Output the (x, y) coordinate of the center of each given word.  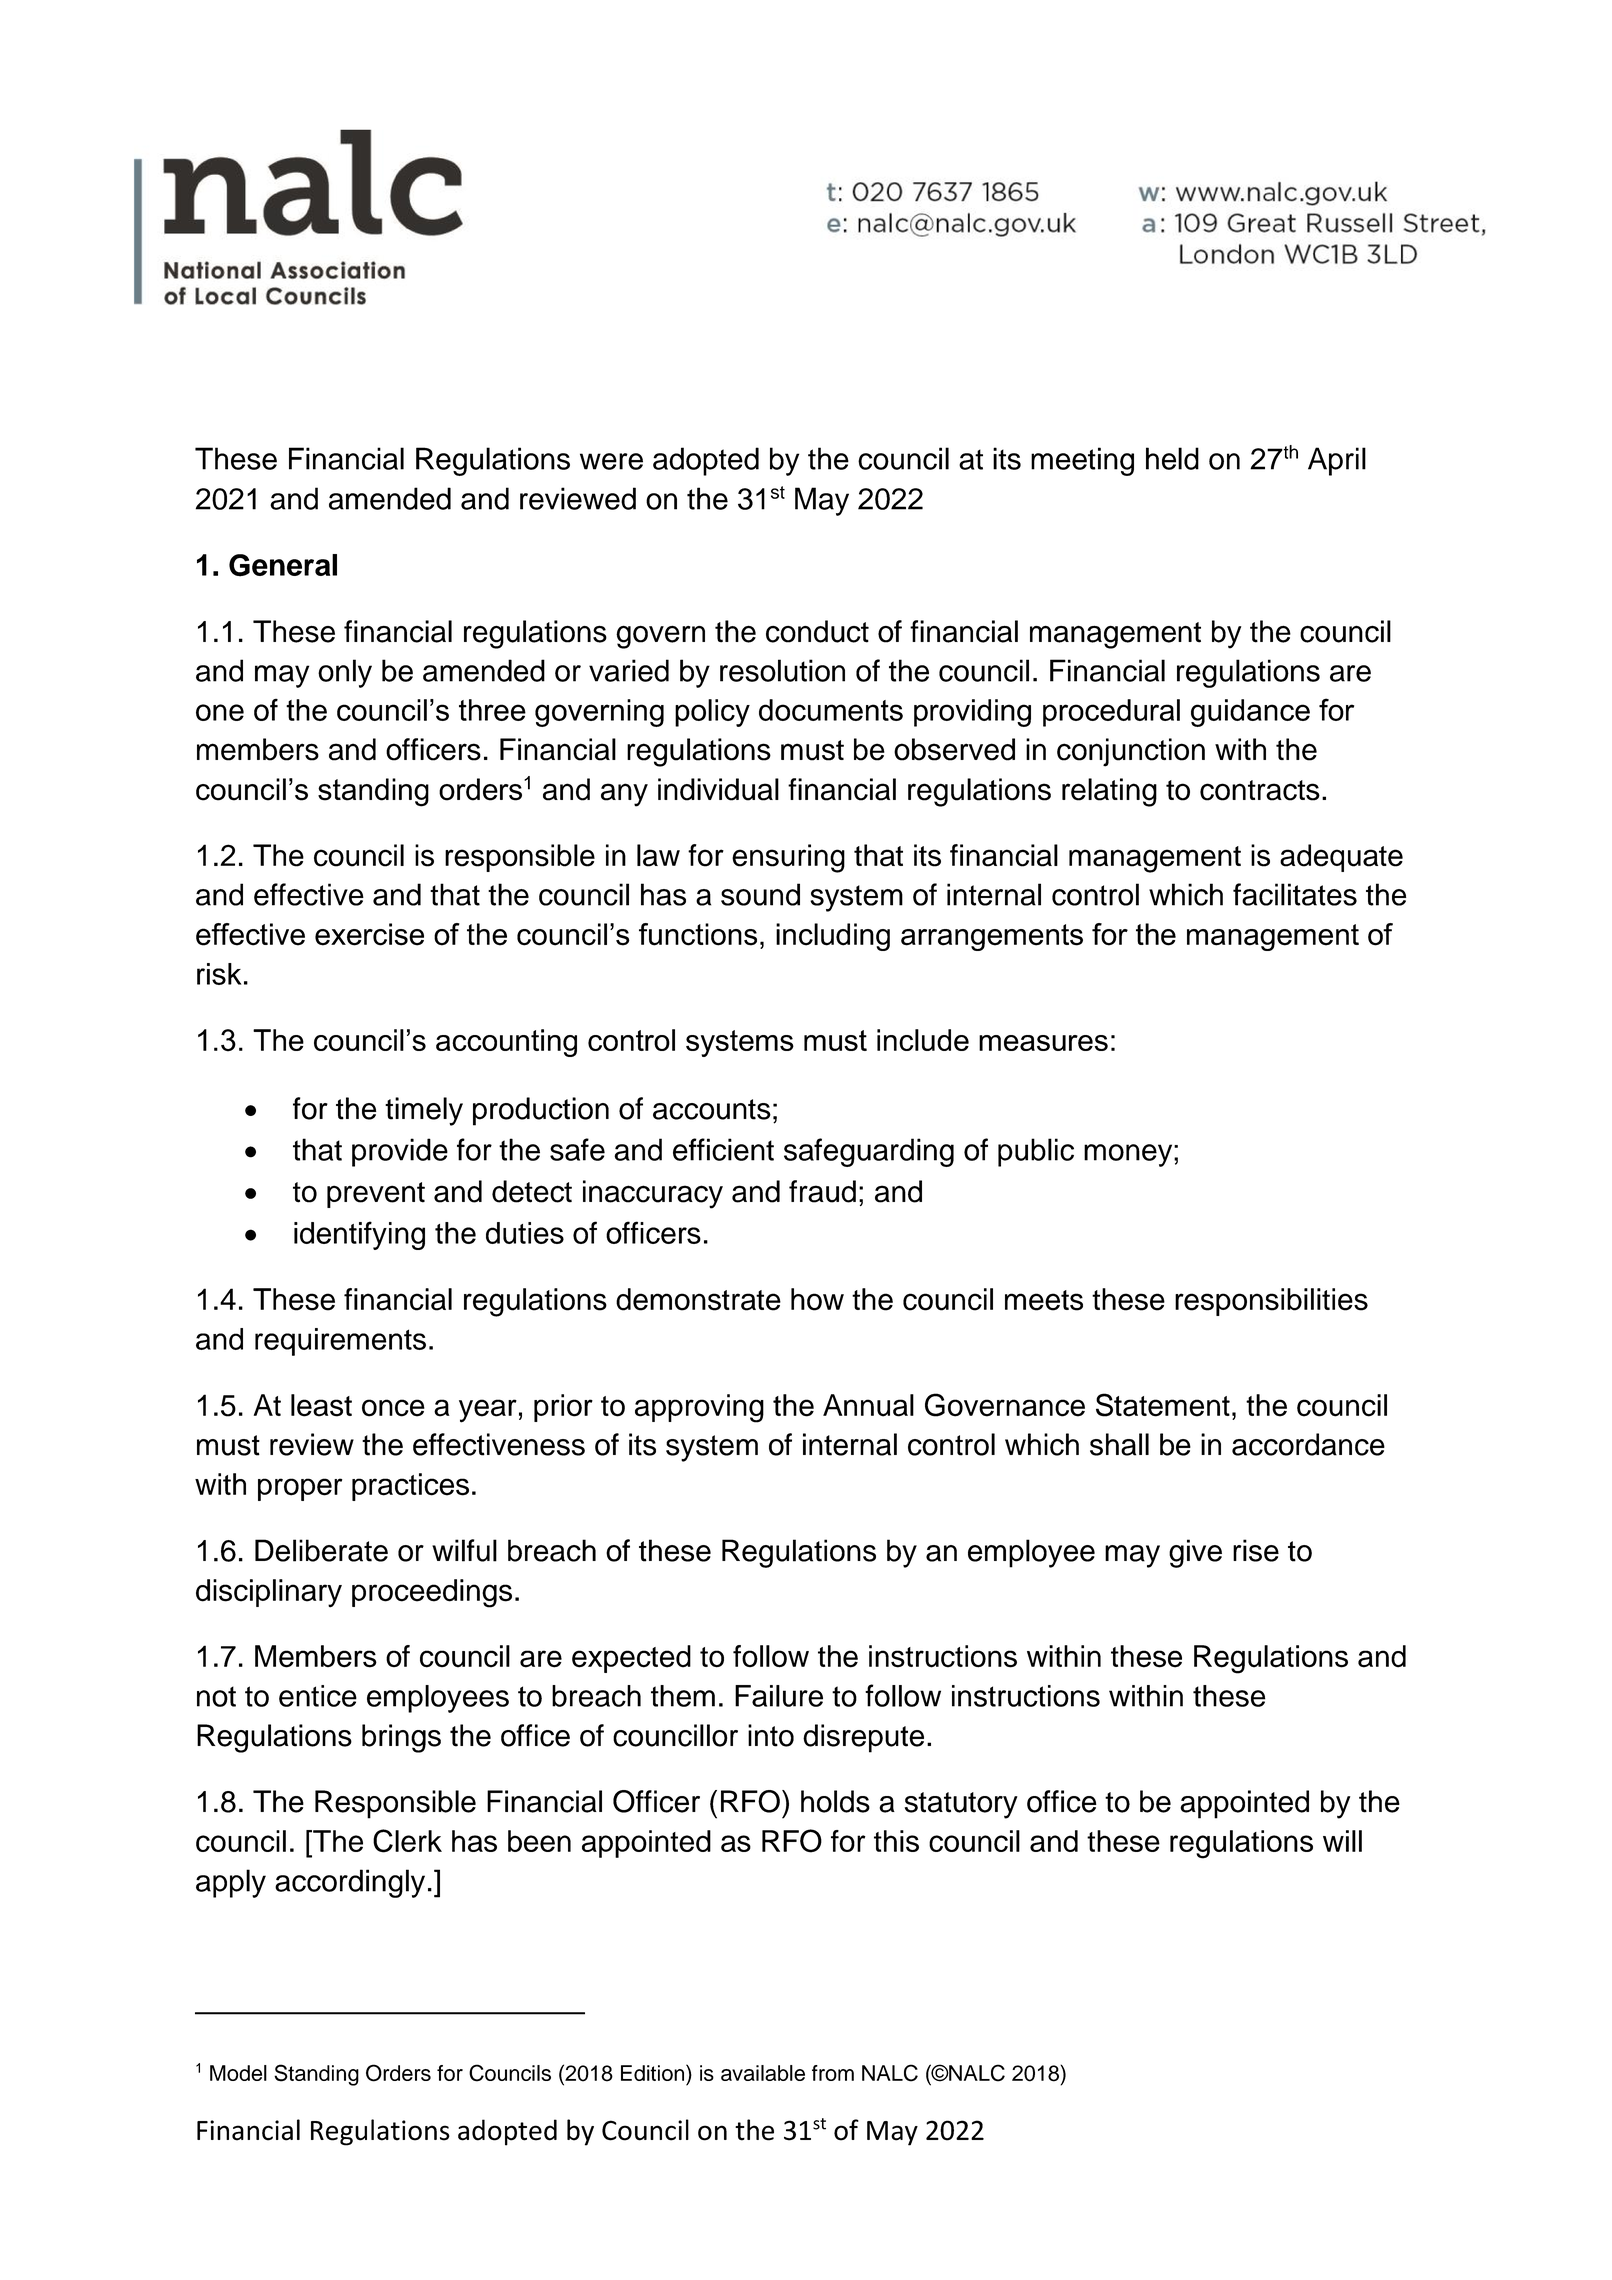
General (283, 565)
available (763, 2073)
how (817, 1299)
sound (760, 894)
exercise (369, 934)
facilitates (1295, 894)
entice (318, 1696)
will (1342, 1841)
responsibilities (1271, 1302)
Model (238, 2073)
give (1195, 1553)
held (1172, 458)
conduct (817, 631)
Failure (779, 1696)
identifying (359, 1235)
